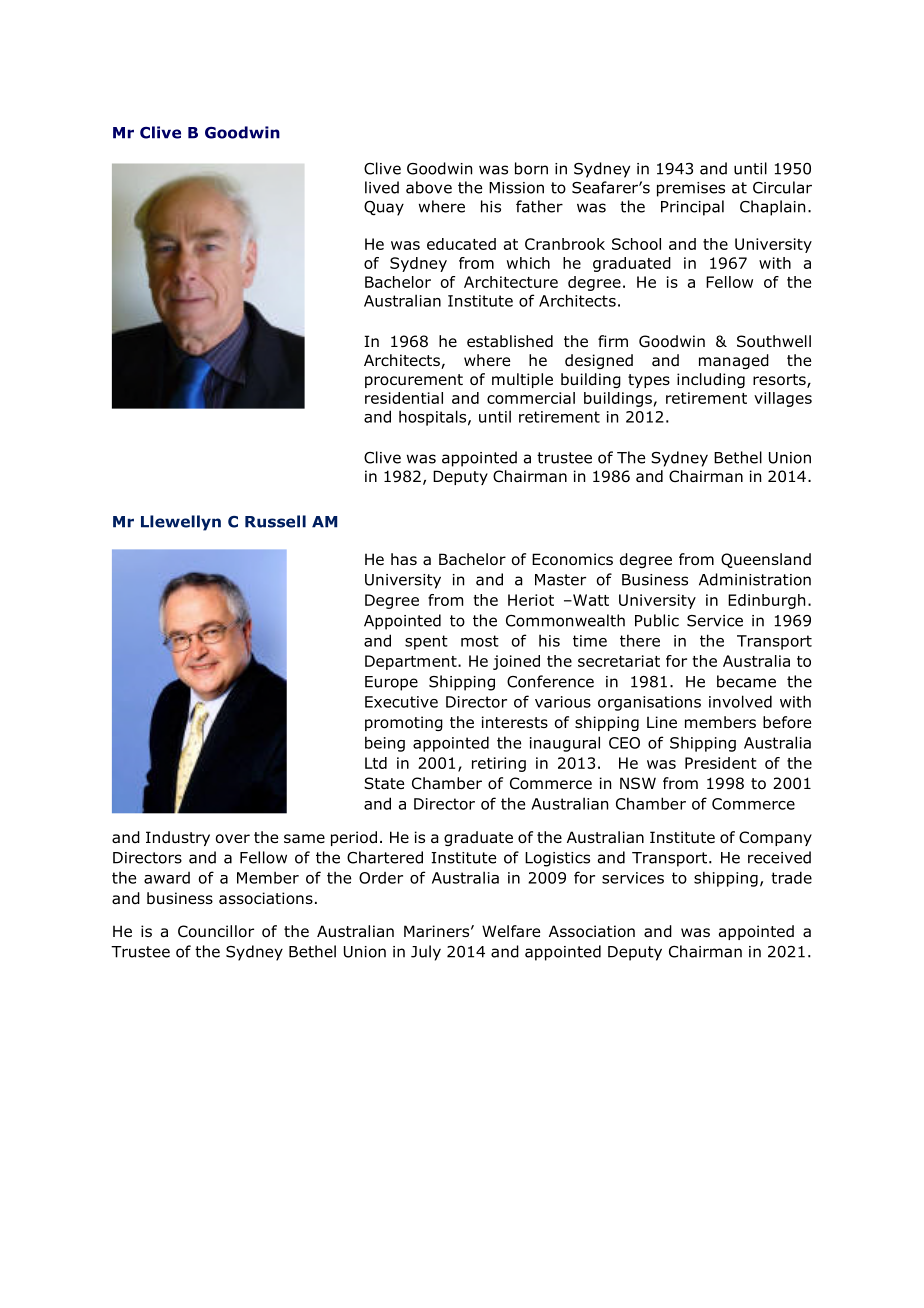 This screenshot has height=1308, width=924. I want to click on Mission, so click(516, 188).
